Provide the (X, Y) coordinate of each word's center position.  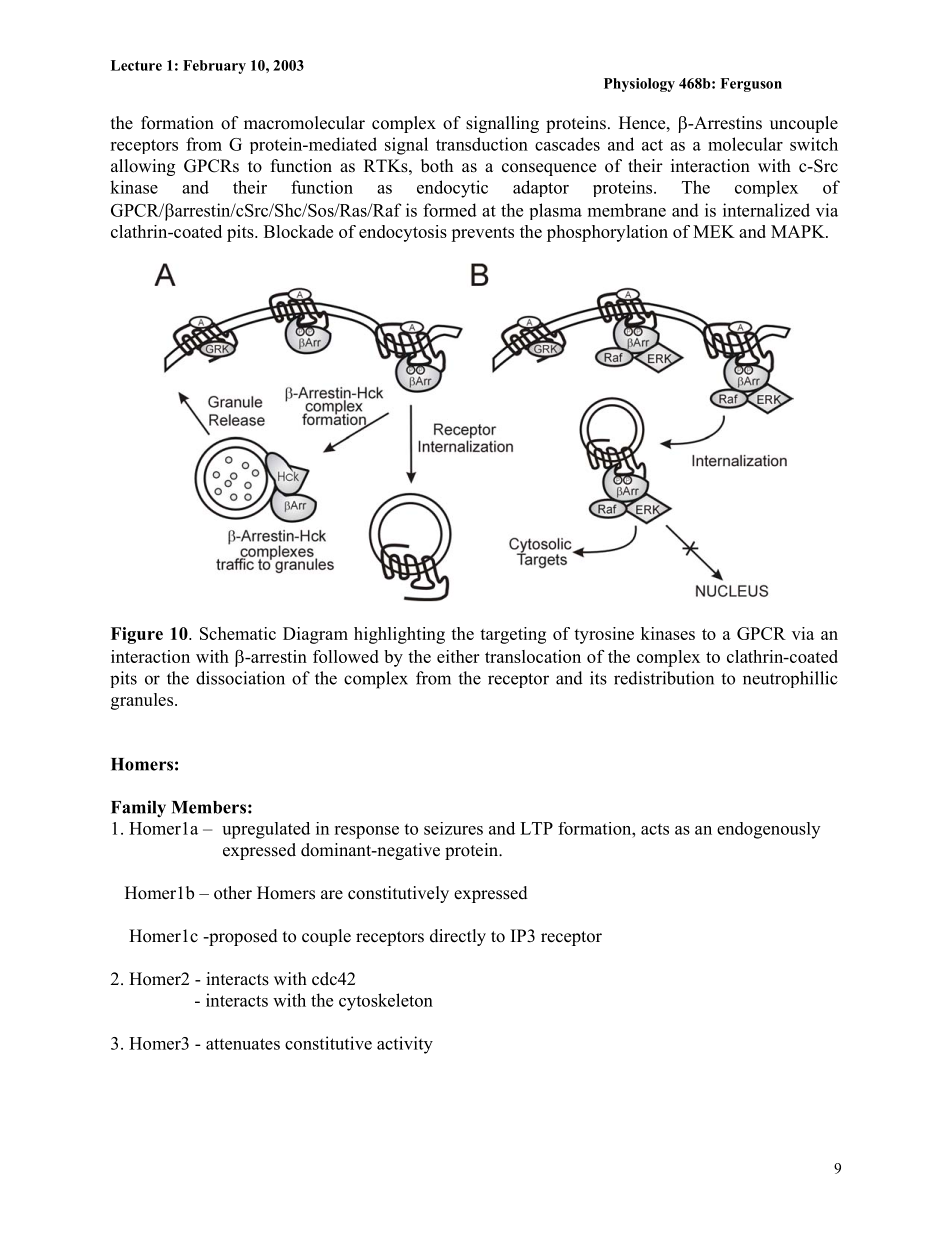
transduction (482, 144)
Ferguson (751, 85)
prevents (482, 234)
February (214, 67)
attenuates (243, 1044)
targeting (513, 635)
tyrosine (604, 635)
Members (209, 807)
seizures (453, 828)
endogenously (768, 830)
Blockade (298, 231)
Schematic (238, 633)
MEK (714, 231)
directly (458, 937)
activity (405, 1045)
